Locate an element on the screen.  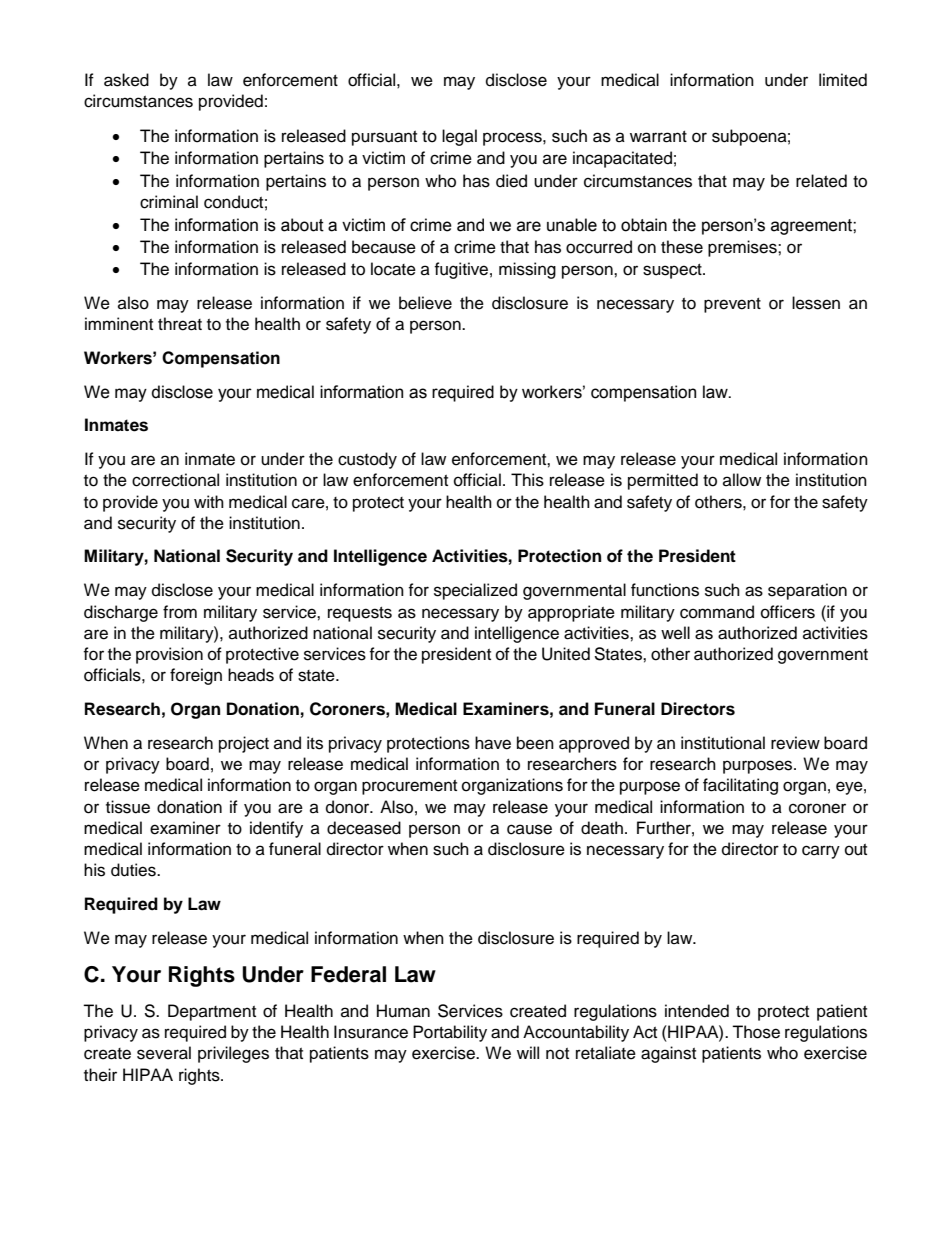
Those is located at coordinates (756, 1032).
